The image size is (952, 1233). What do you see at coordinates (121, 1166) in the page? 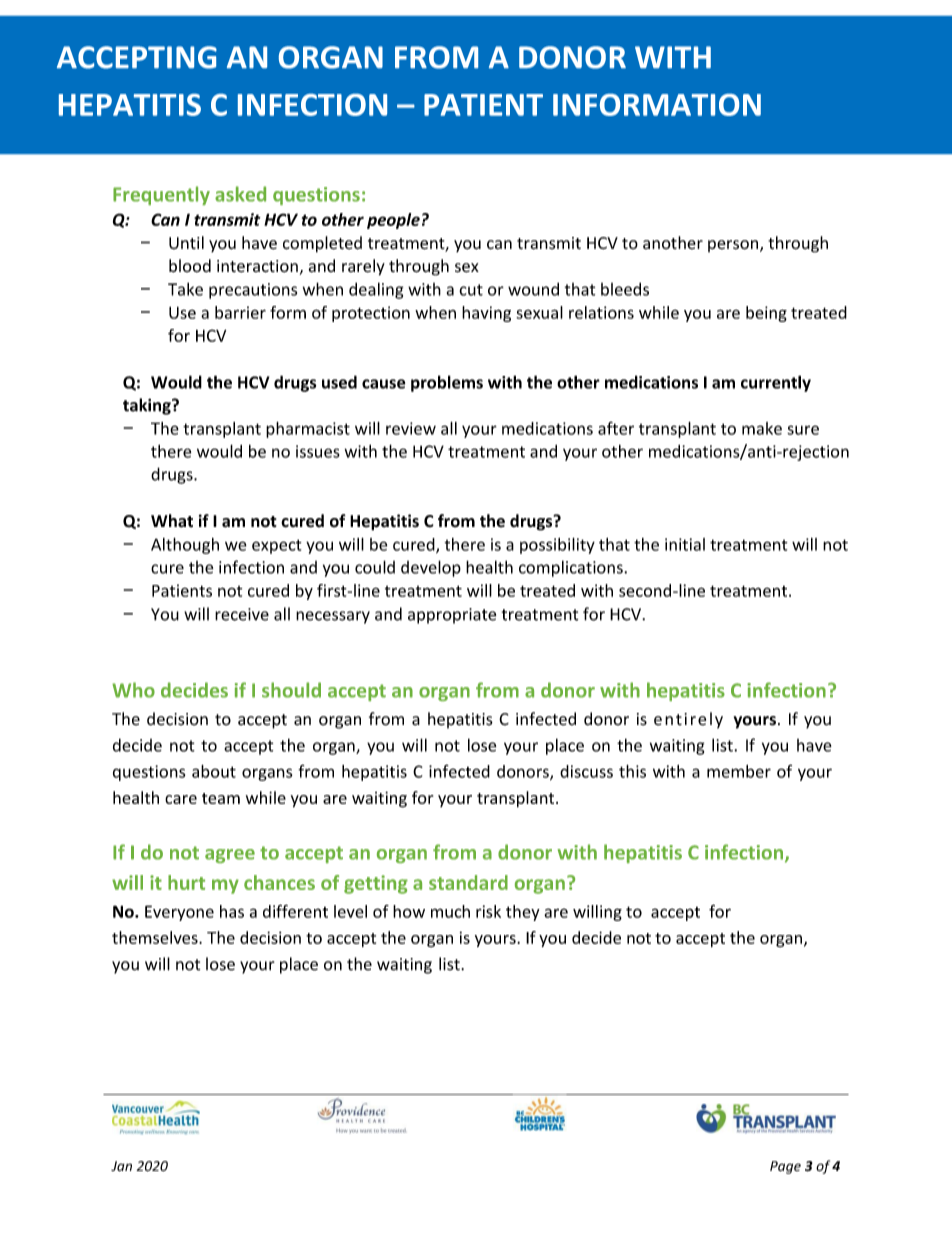
I see `Jan` at bounding box center [121, 1166].
